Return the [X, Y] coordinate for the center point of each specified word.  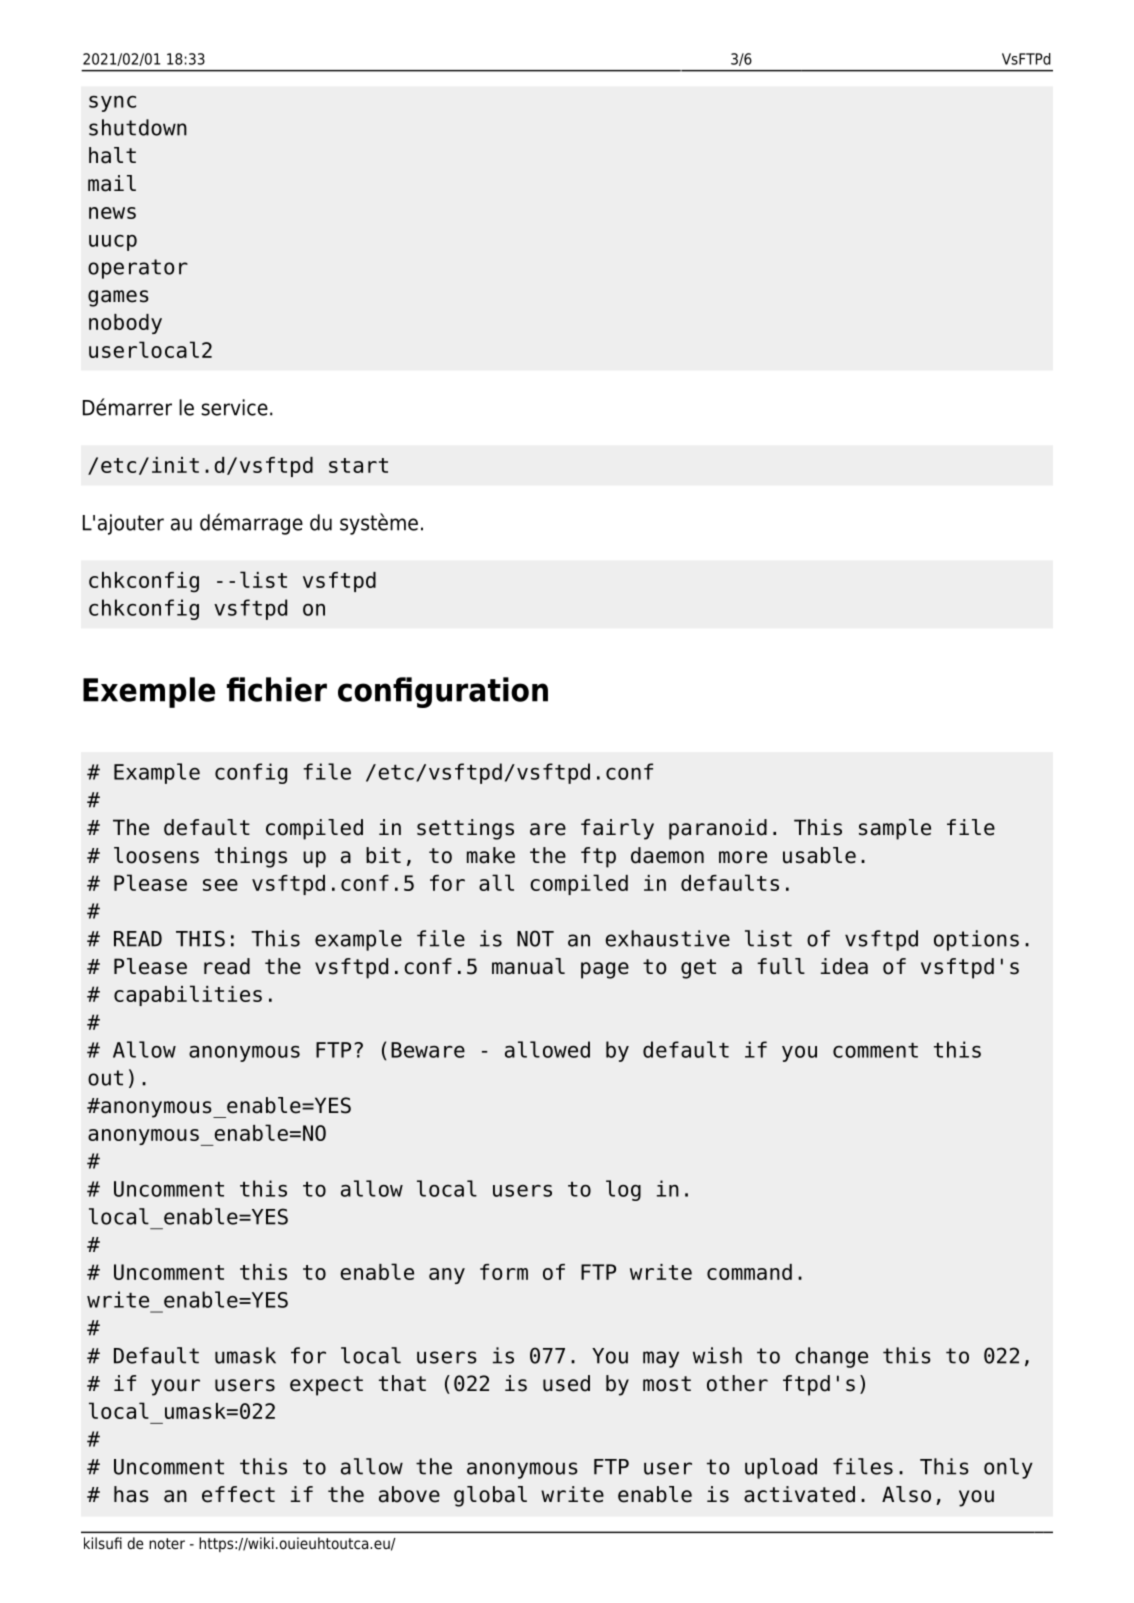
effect [238, 1494]
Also [906, 1494]
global [490, 1496]
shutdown [138, 127]
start [358, 465]
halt [112, 155]
